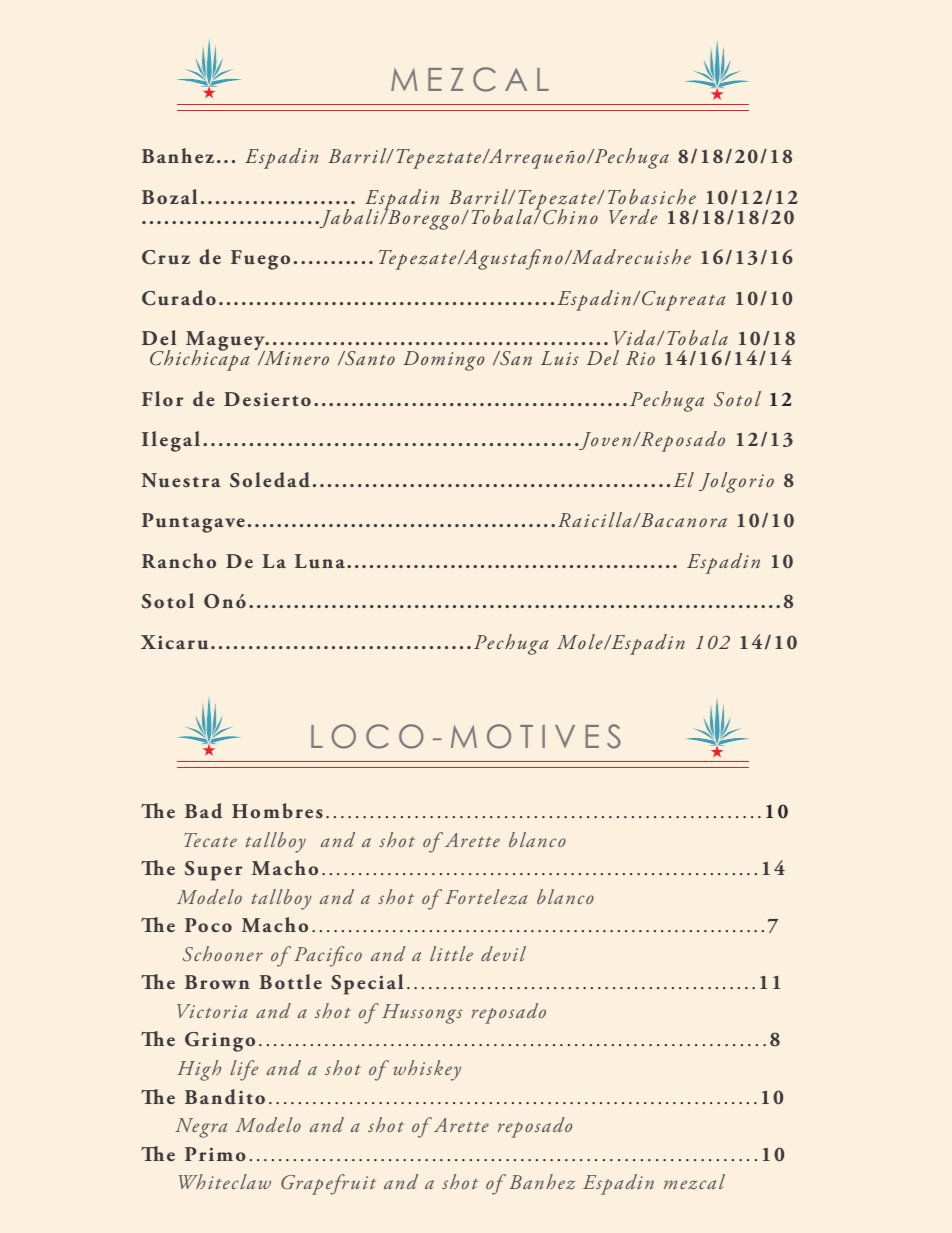 Image resolution: width=952 pixels, height=1233 pixels. What do you see at coordinates (244, 1070) in the document?
I see `life` at bounding box center [244, 1070].
